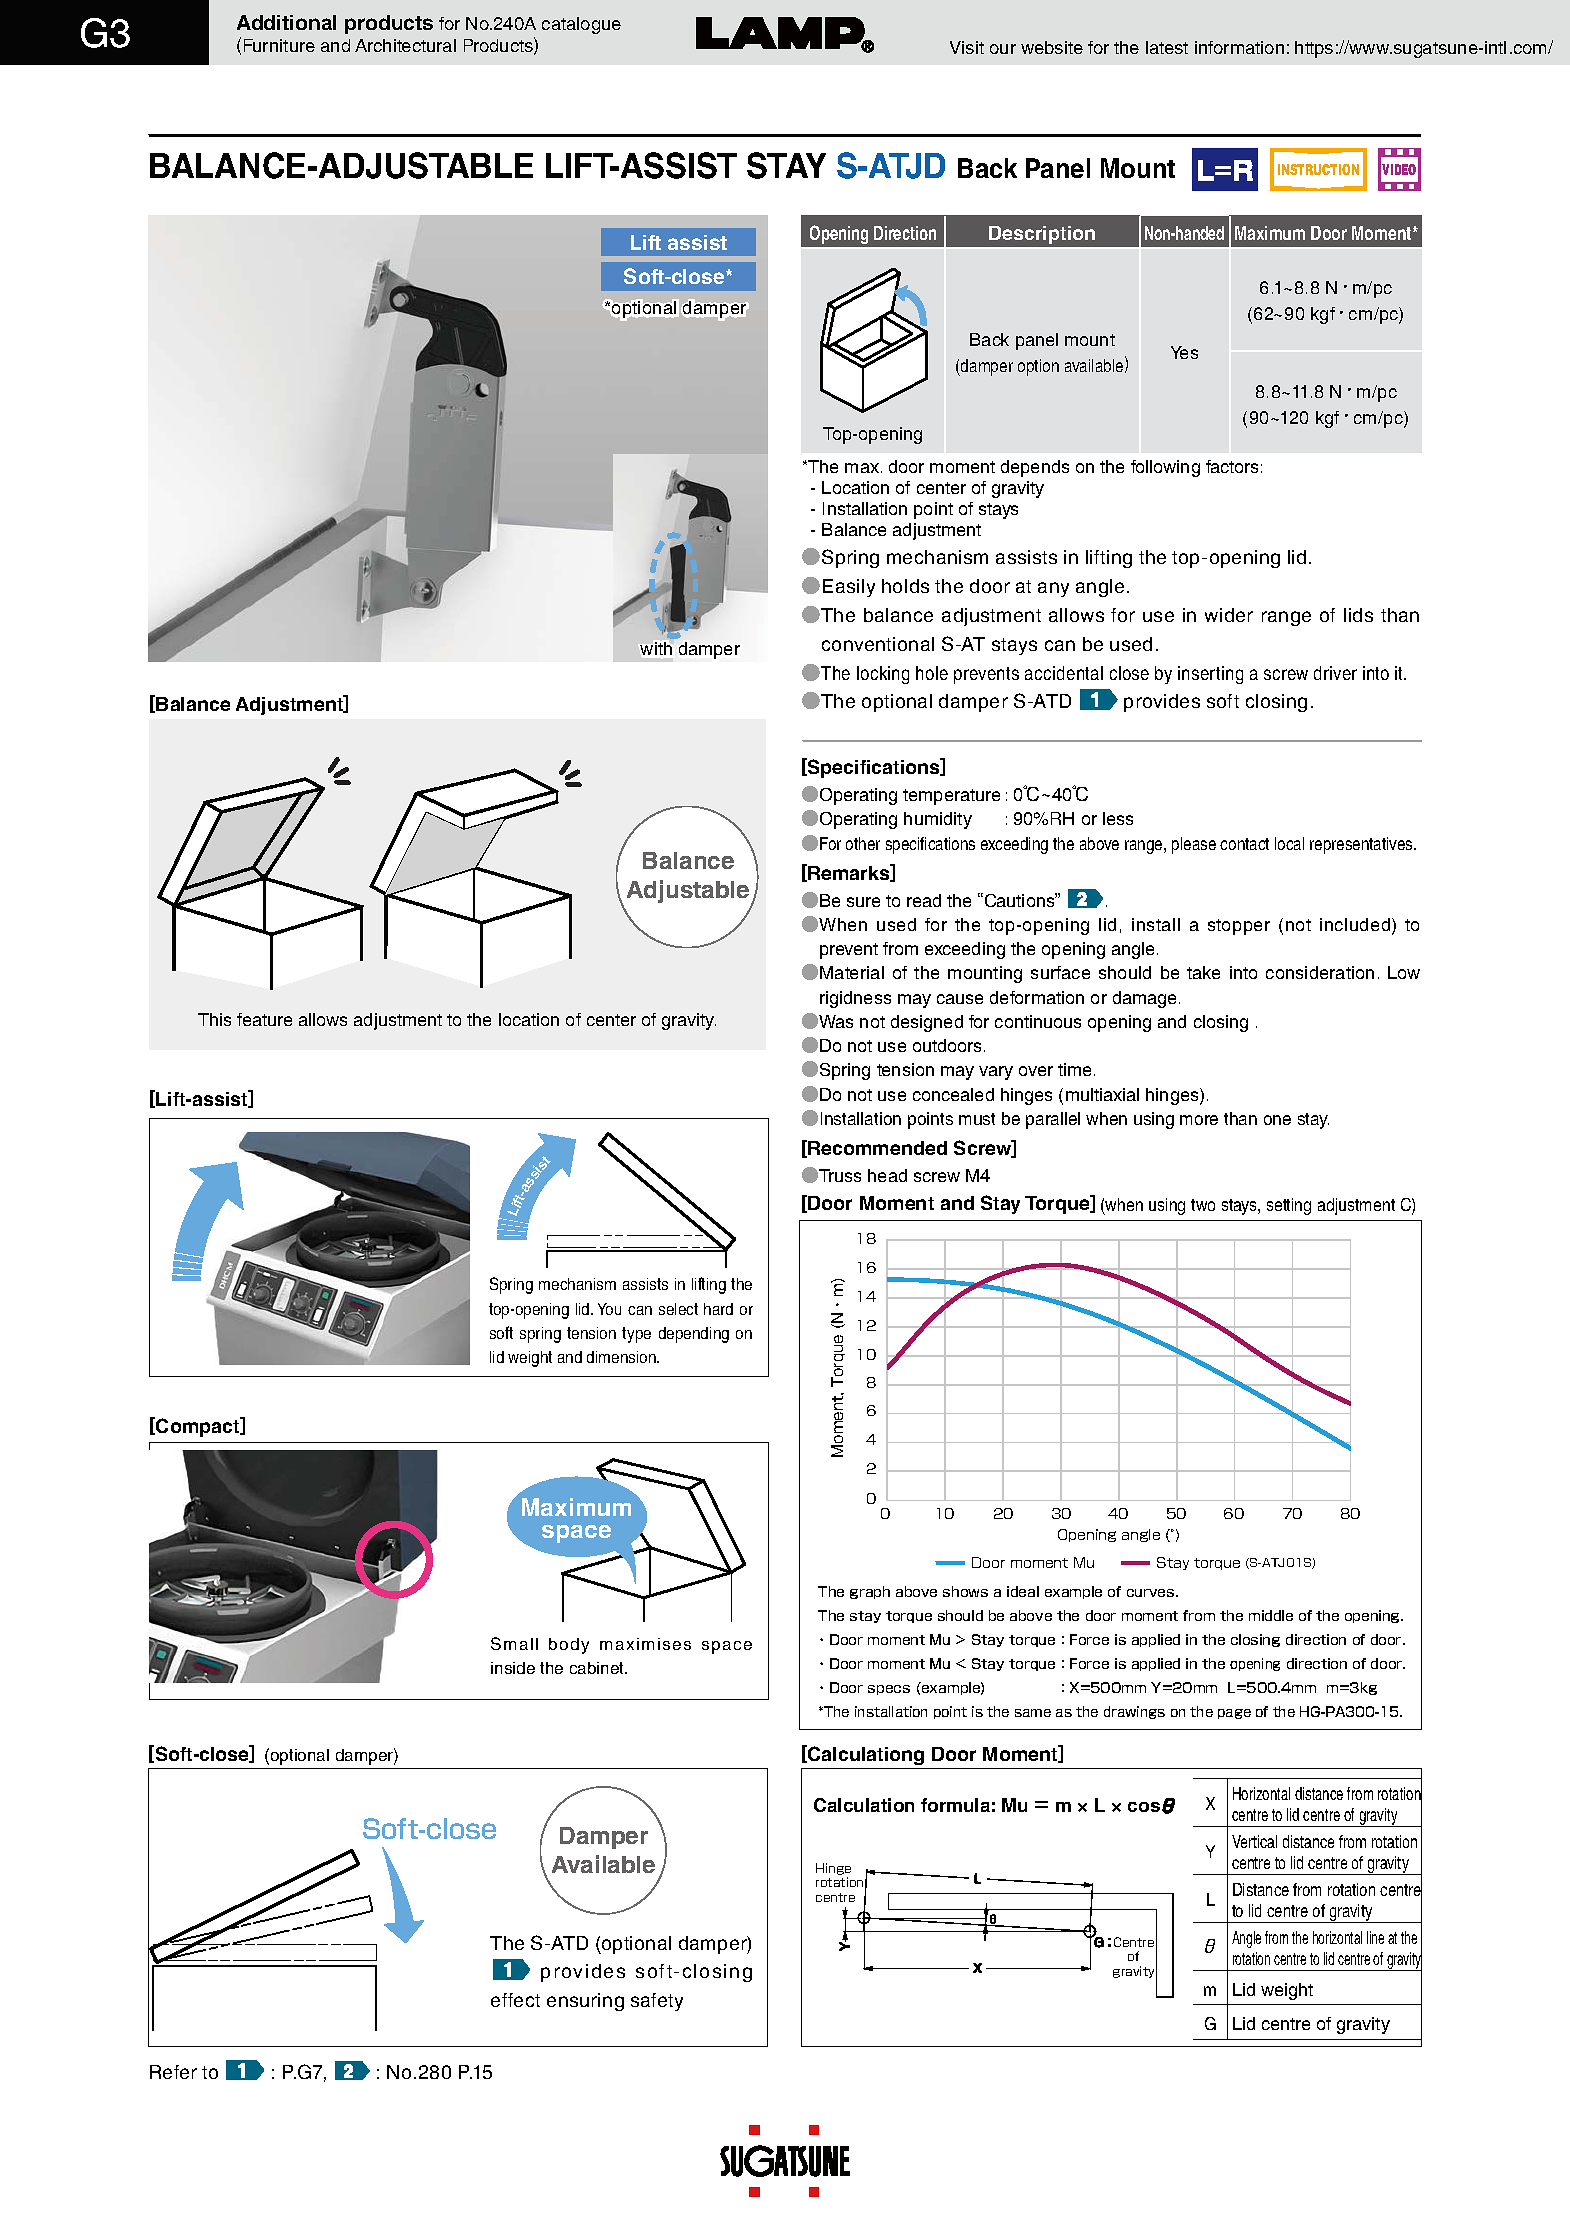 Image resolution: width=1570 pixels, height=2220 pixels. What do you see at coordinates (657, 2002) in the document?
I see `safety` at bounding box center [657, 2002].
